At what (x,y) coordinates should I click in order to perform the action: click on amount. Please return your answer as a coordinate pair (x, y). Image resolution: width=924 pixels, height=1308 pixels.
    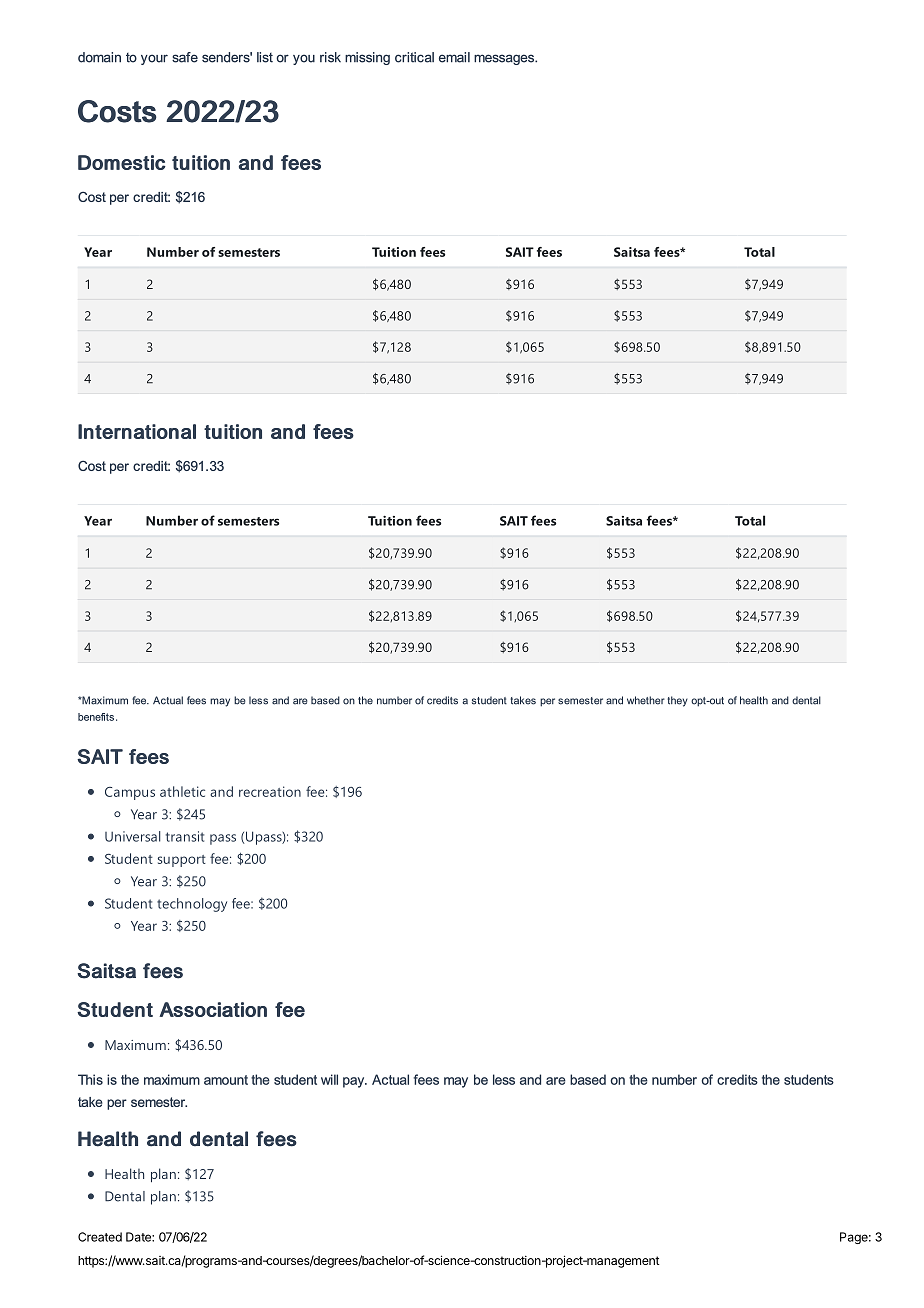
    Looking at the image, I should click on (226, 1080).
